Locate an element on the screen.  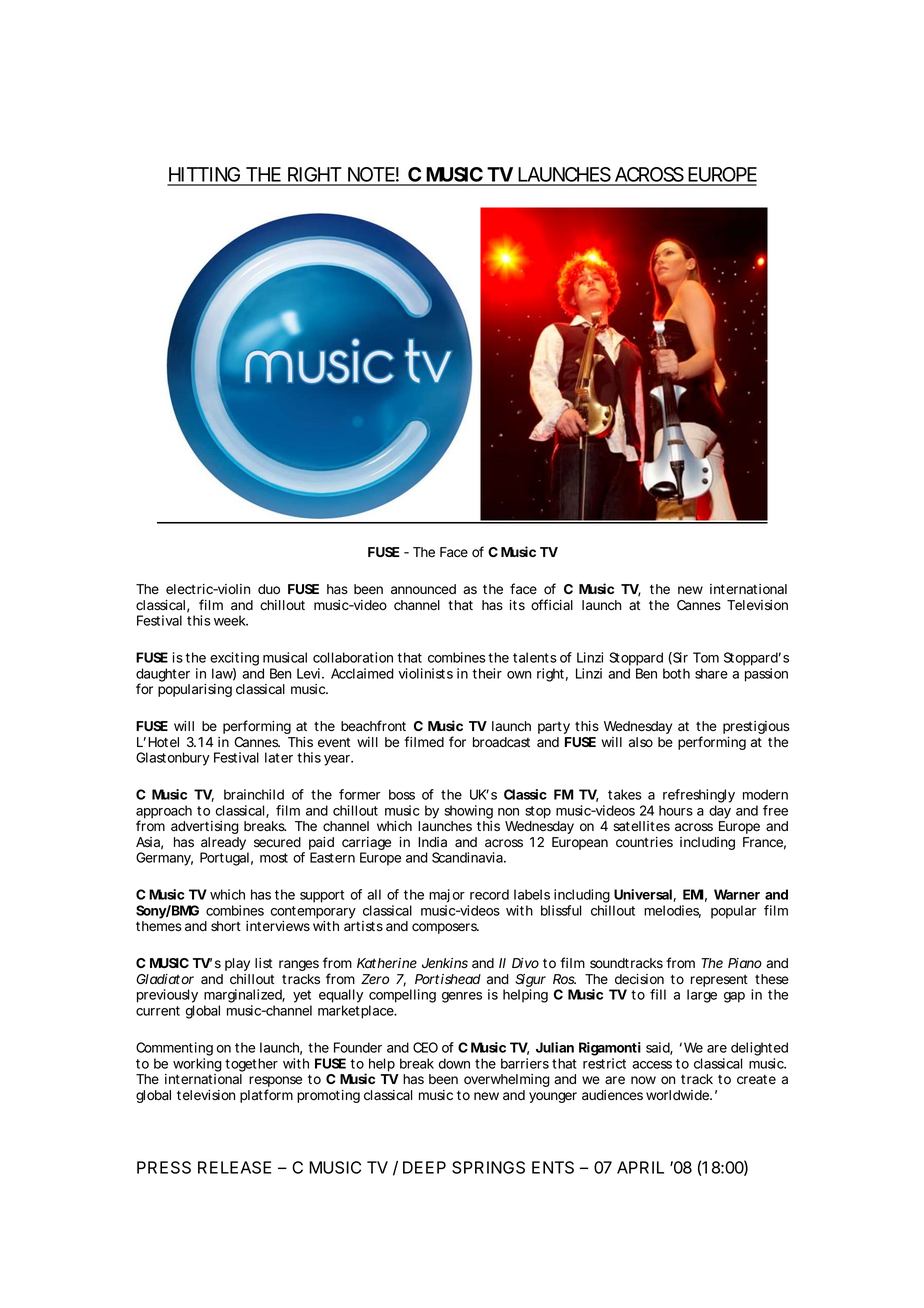
RELEASE is located at coordinates (234, 1167).
